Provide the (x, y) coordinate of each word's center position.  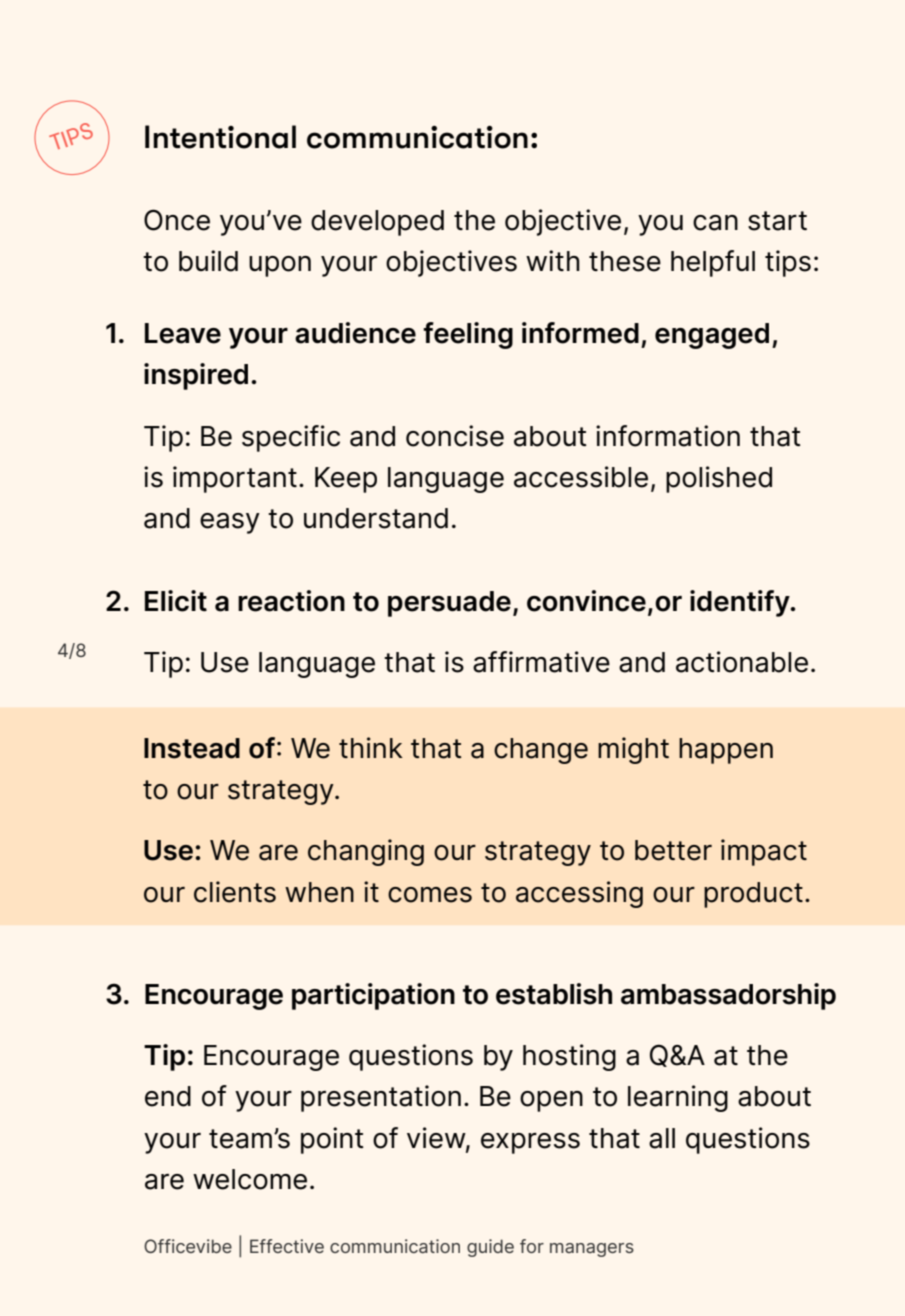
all (662, 1138)
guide (490, 1248)
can (715, 223)
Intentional (220, 137)
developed (377, 223)
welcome (250, 1179)
